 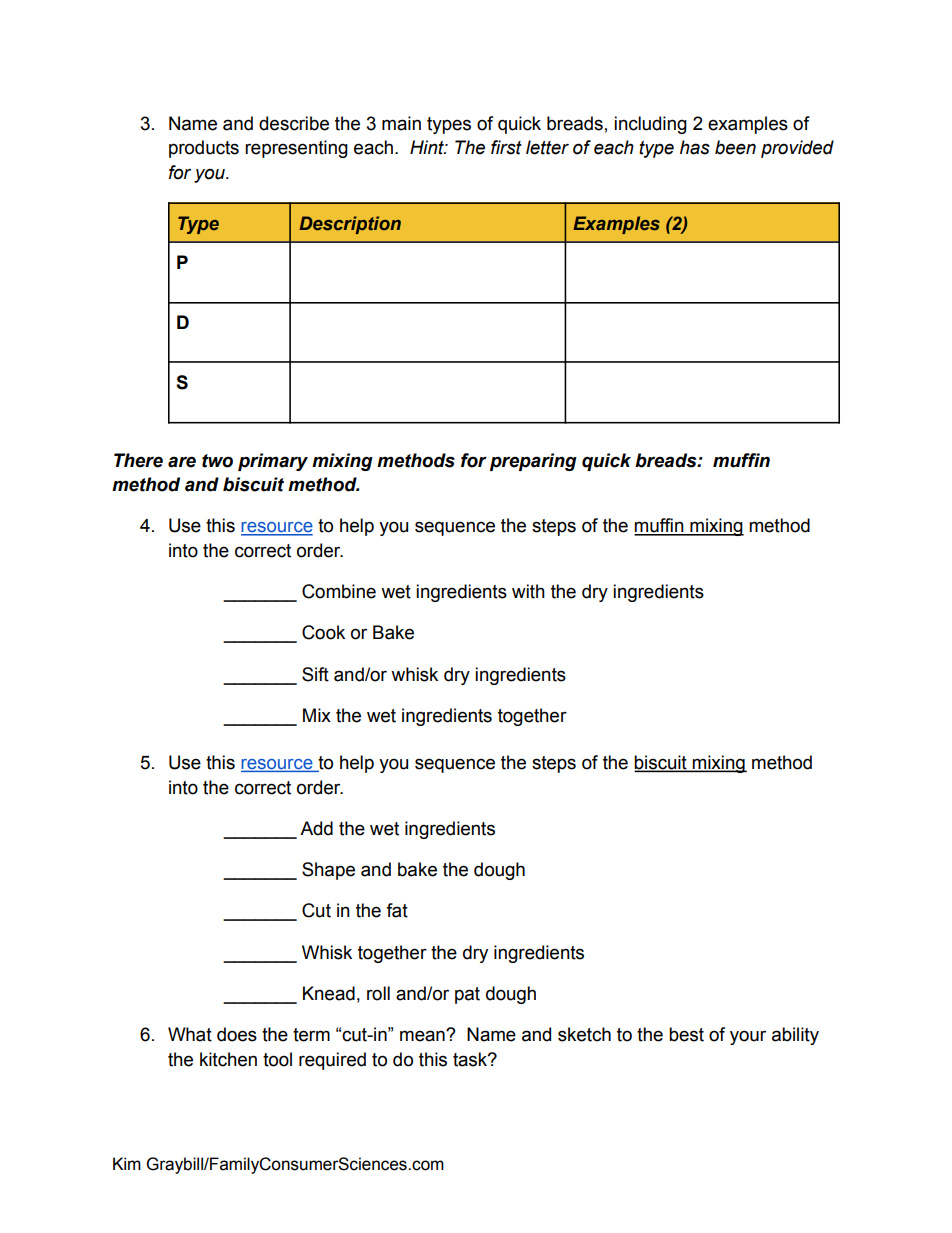 What do you see at coordinates (217, 461) in the image?
I see `two` at bounding box center [217, 461].
